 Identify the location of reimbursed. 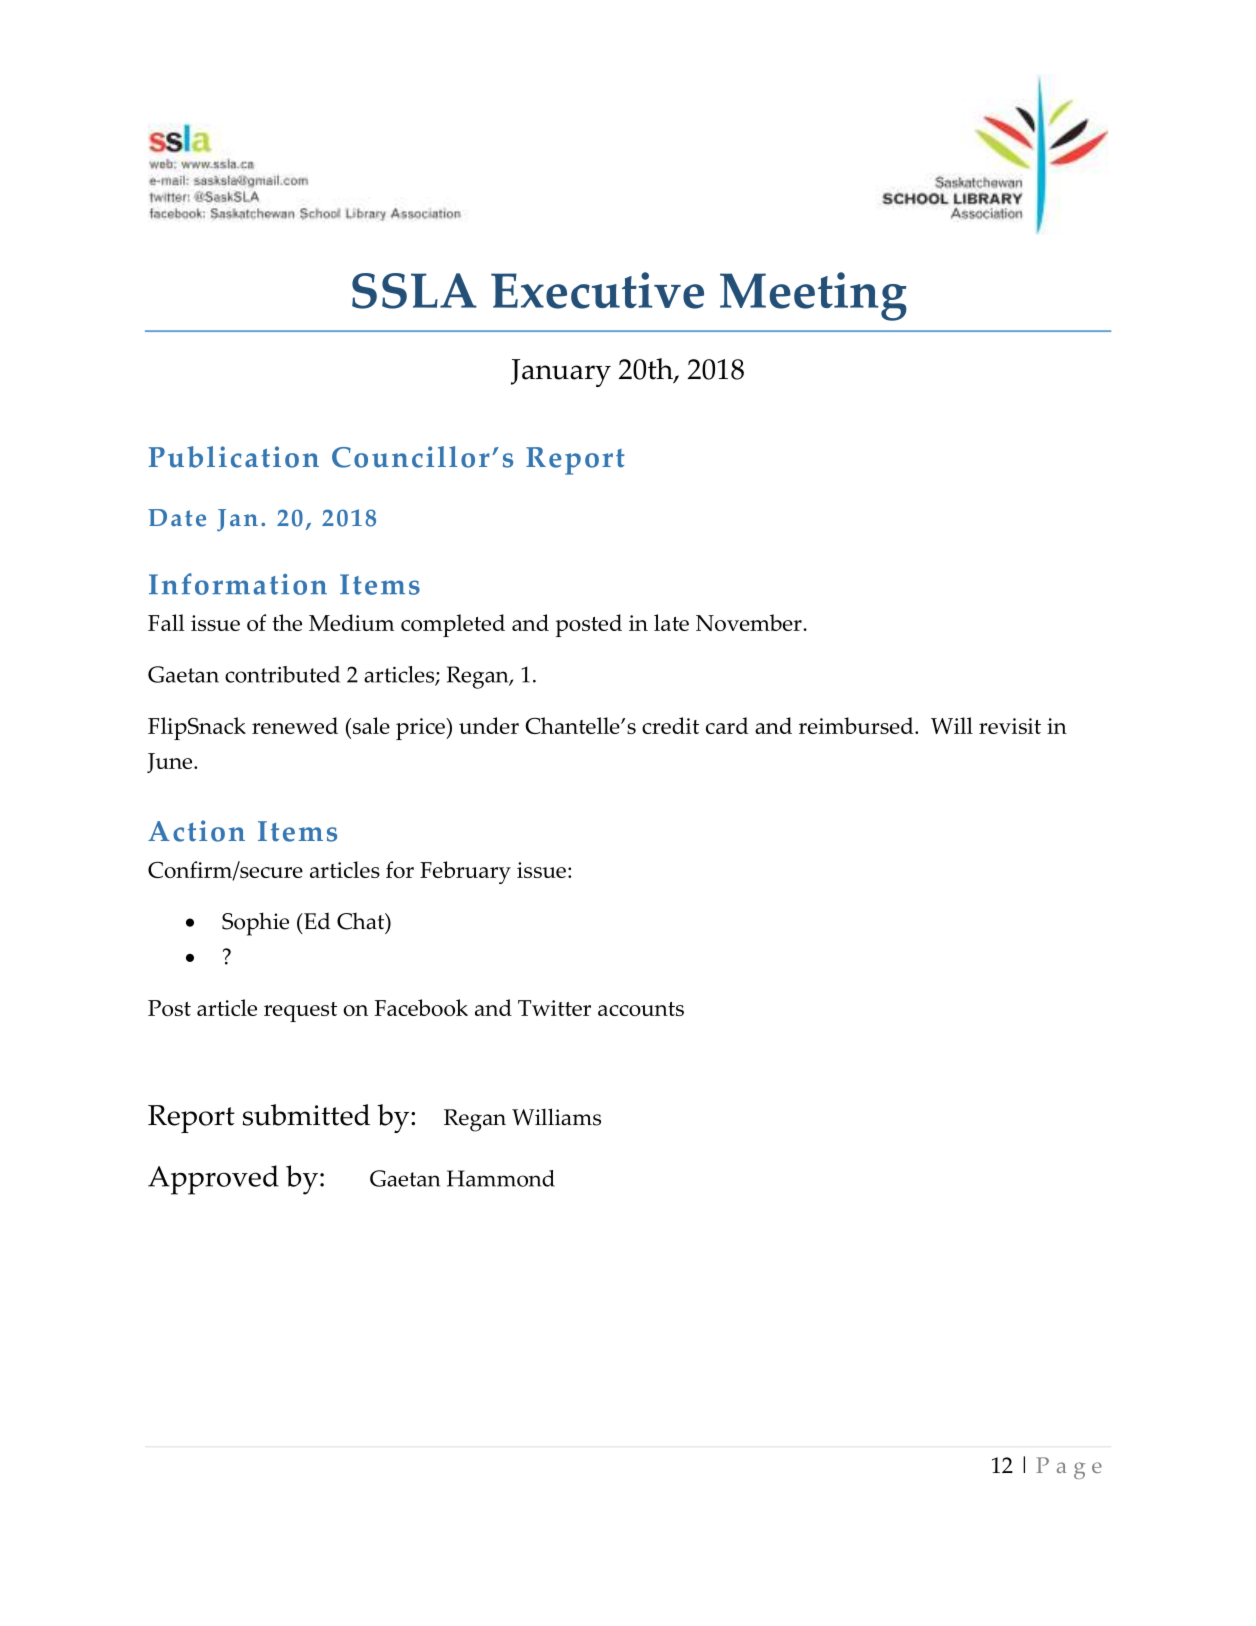
(857, 725).
